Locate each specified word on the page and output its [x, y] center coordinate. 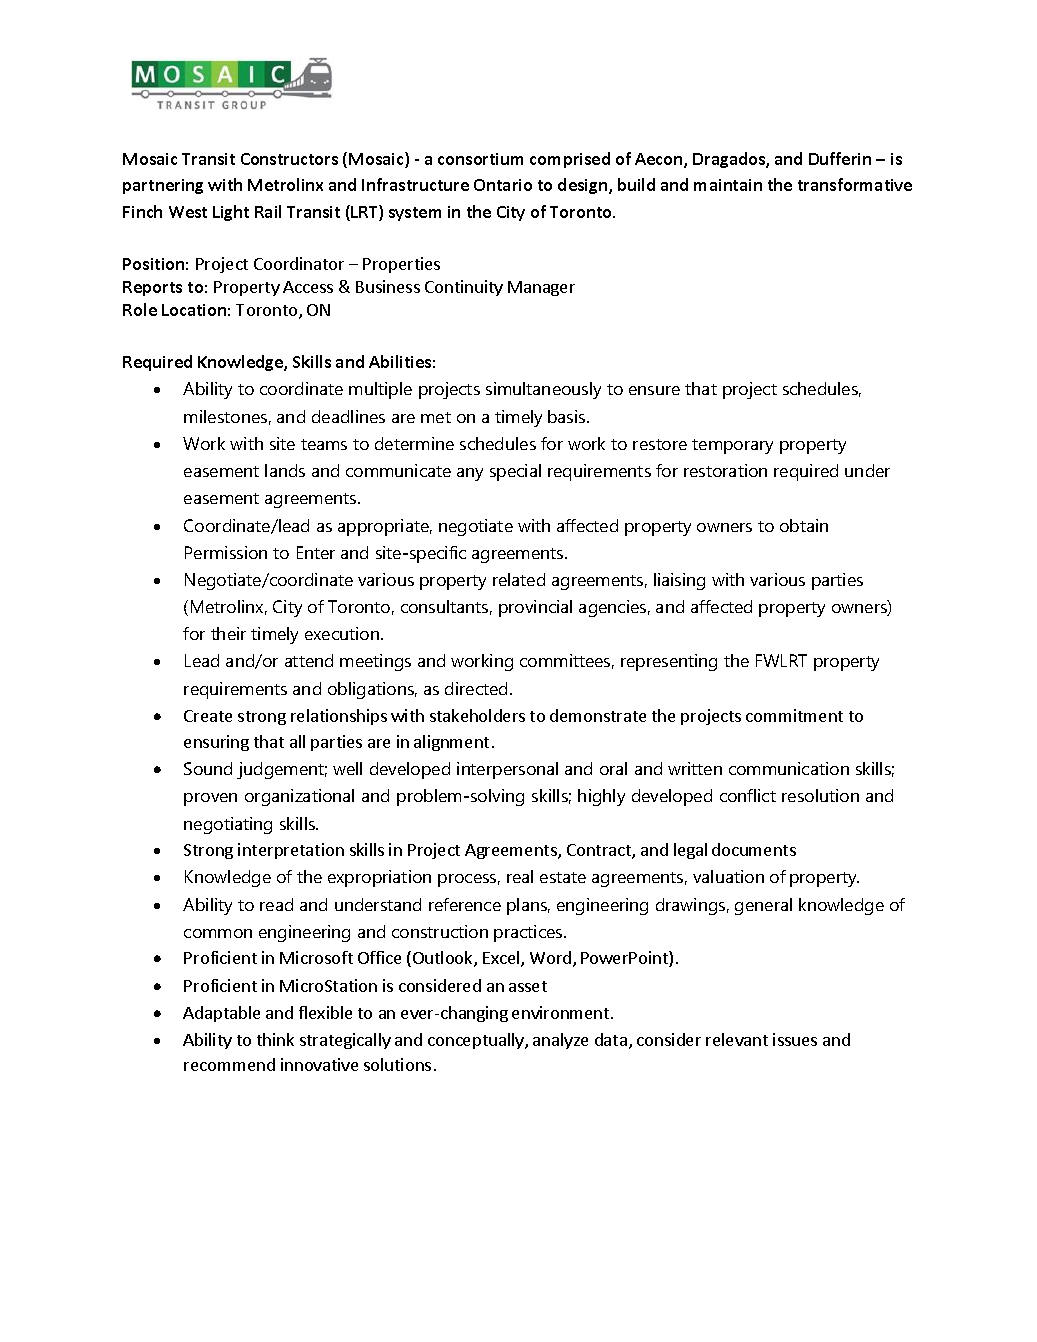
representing [669, 662]
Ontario [503, 185]
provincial [535, 608]
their [228, 633]
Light [231, 213]
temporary [732, 446]
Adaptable [221, 1014]
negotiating [228, 825]
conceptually [477, 1041]
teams [324, 444]
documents [754, 849]
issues [795, 1039]
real [520, 876]
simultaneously [543, 390]
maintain [728, 185]
